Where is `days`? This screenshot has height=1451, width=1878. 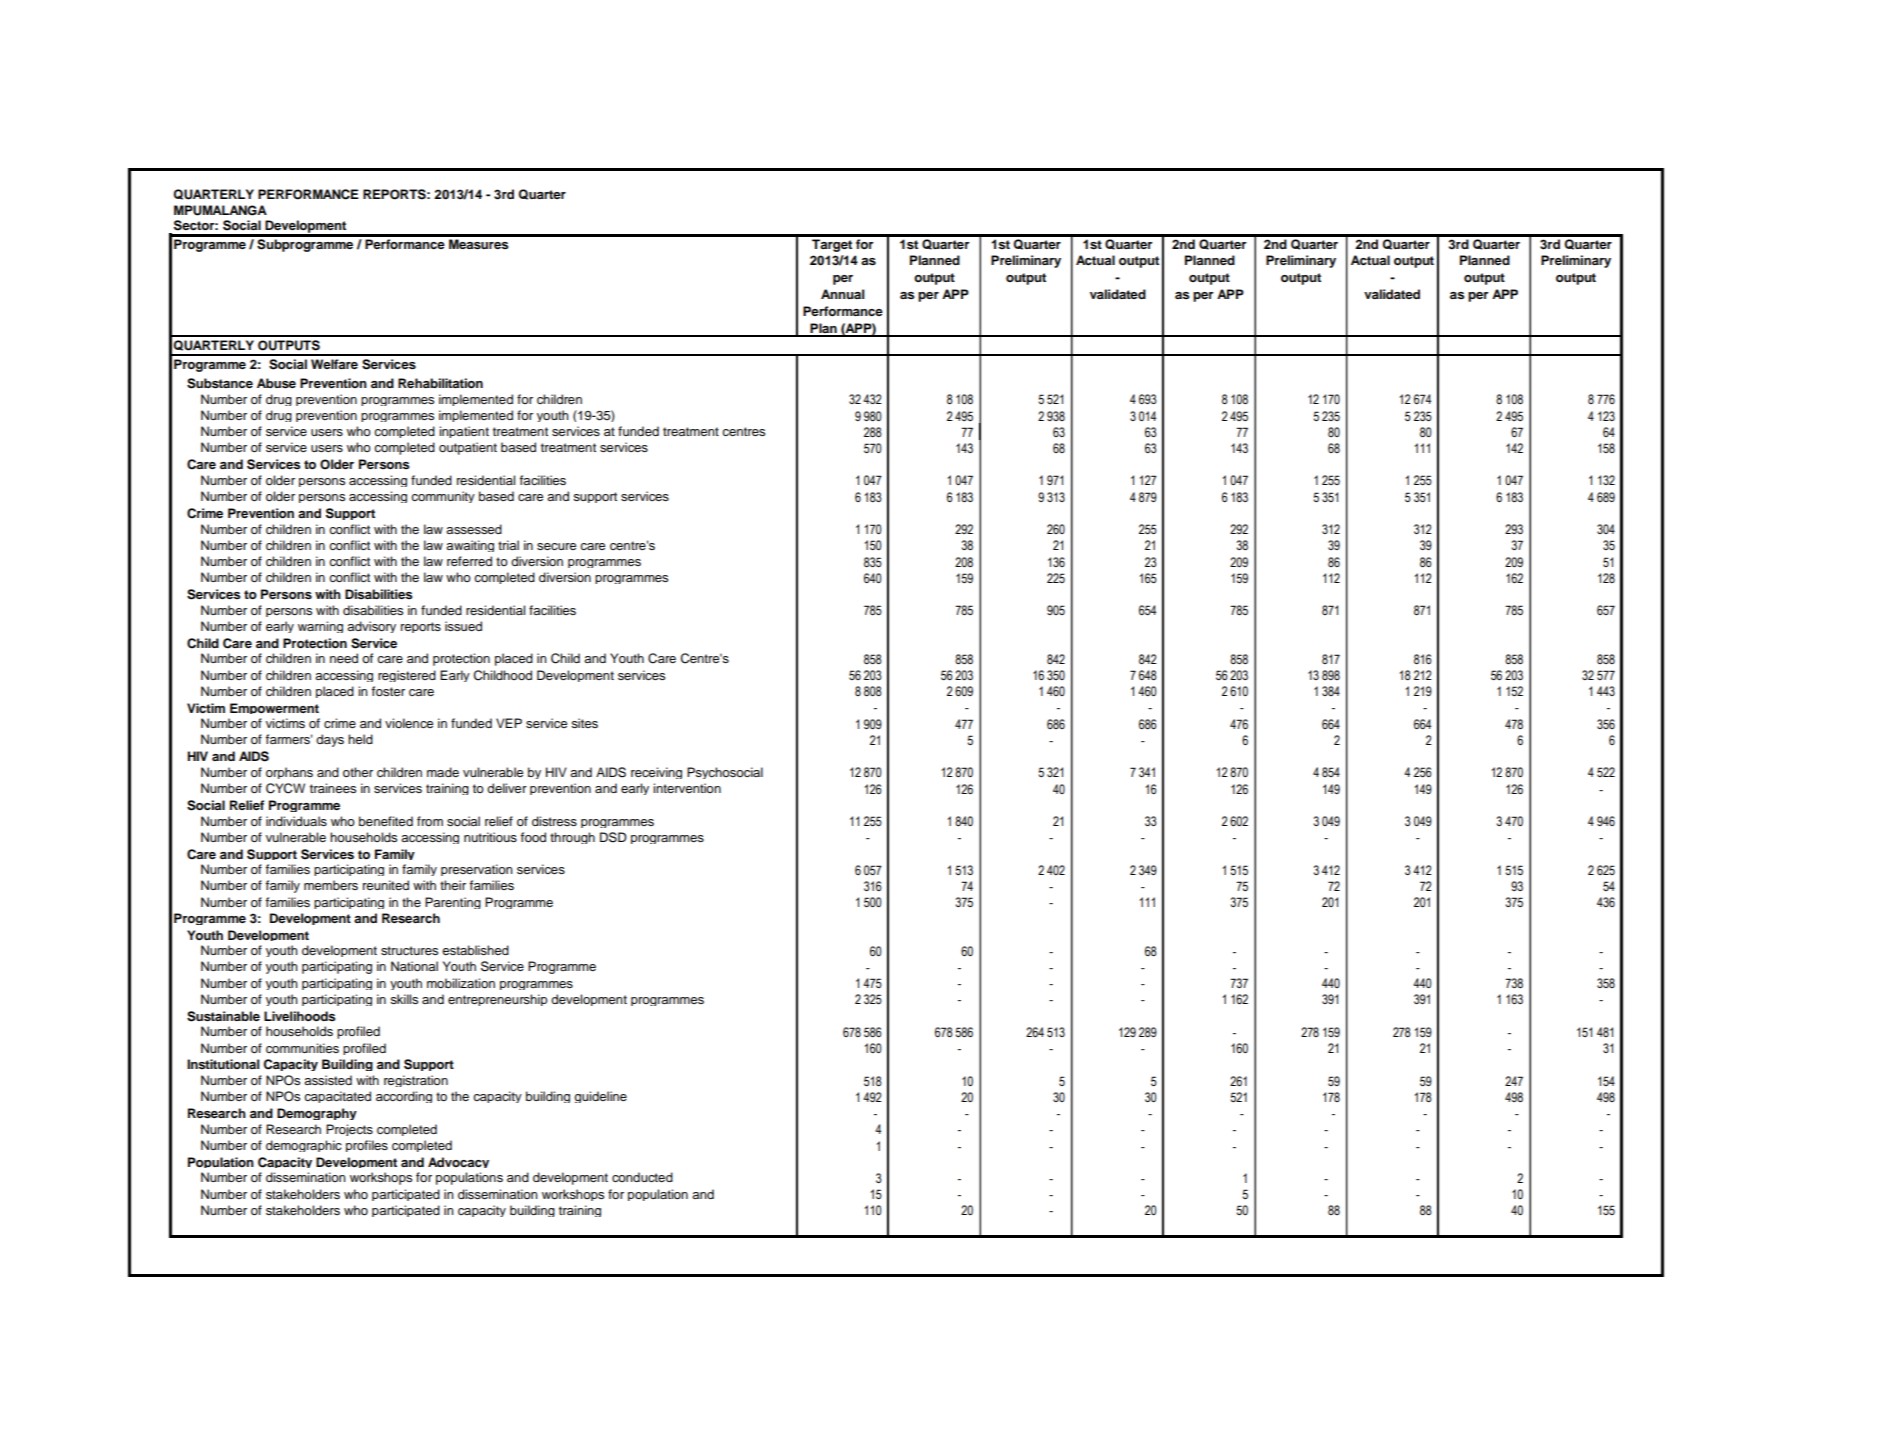
days is located at coordinates (330, 740).
